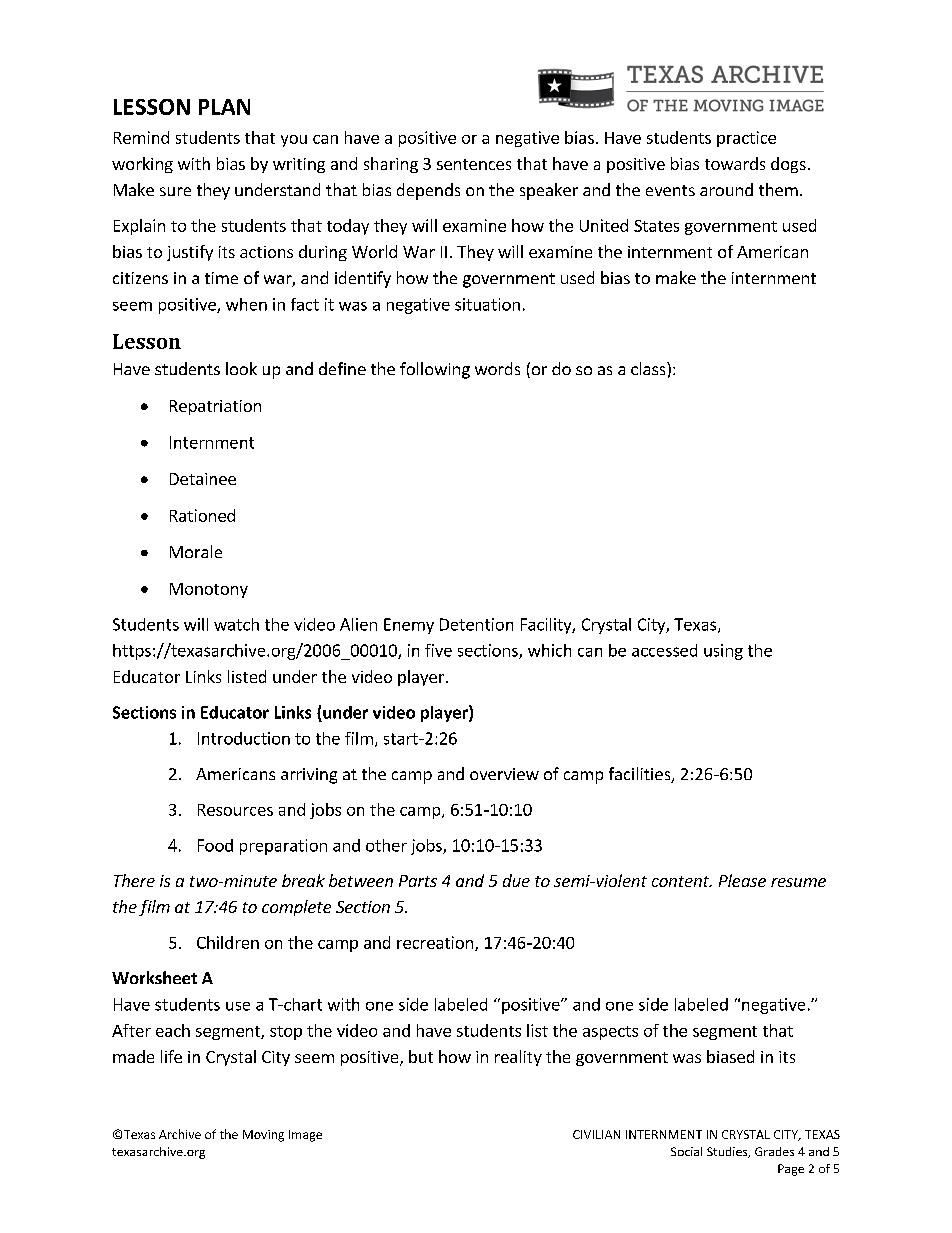 This page has width=952, height=1233. Describe the element at coordinates (728, 1152) in the page. I see `Studies` at that location.
